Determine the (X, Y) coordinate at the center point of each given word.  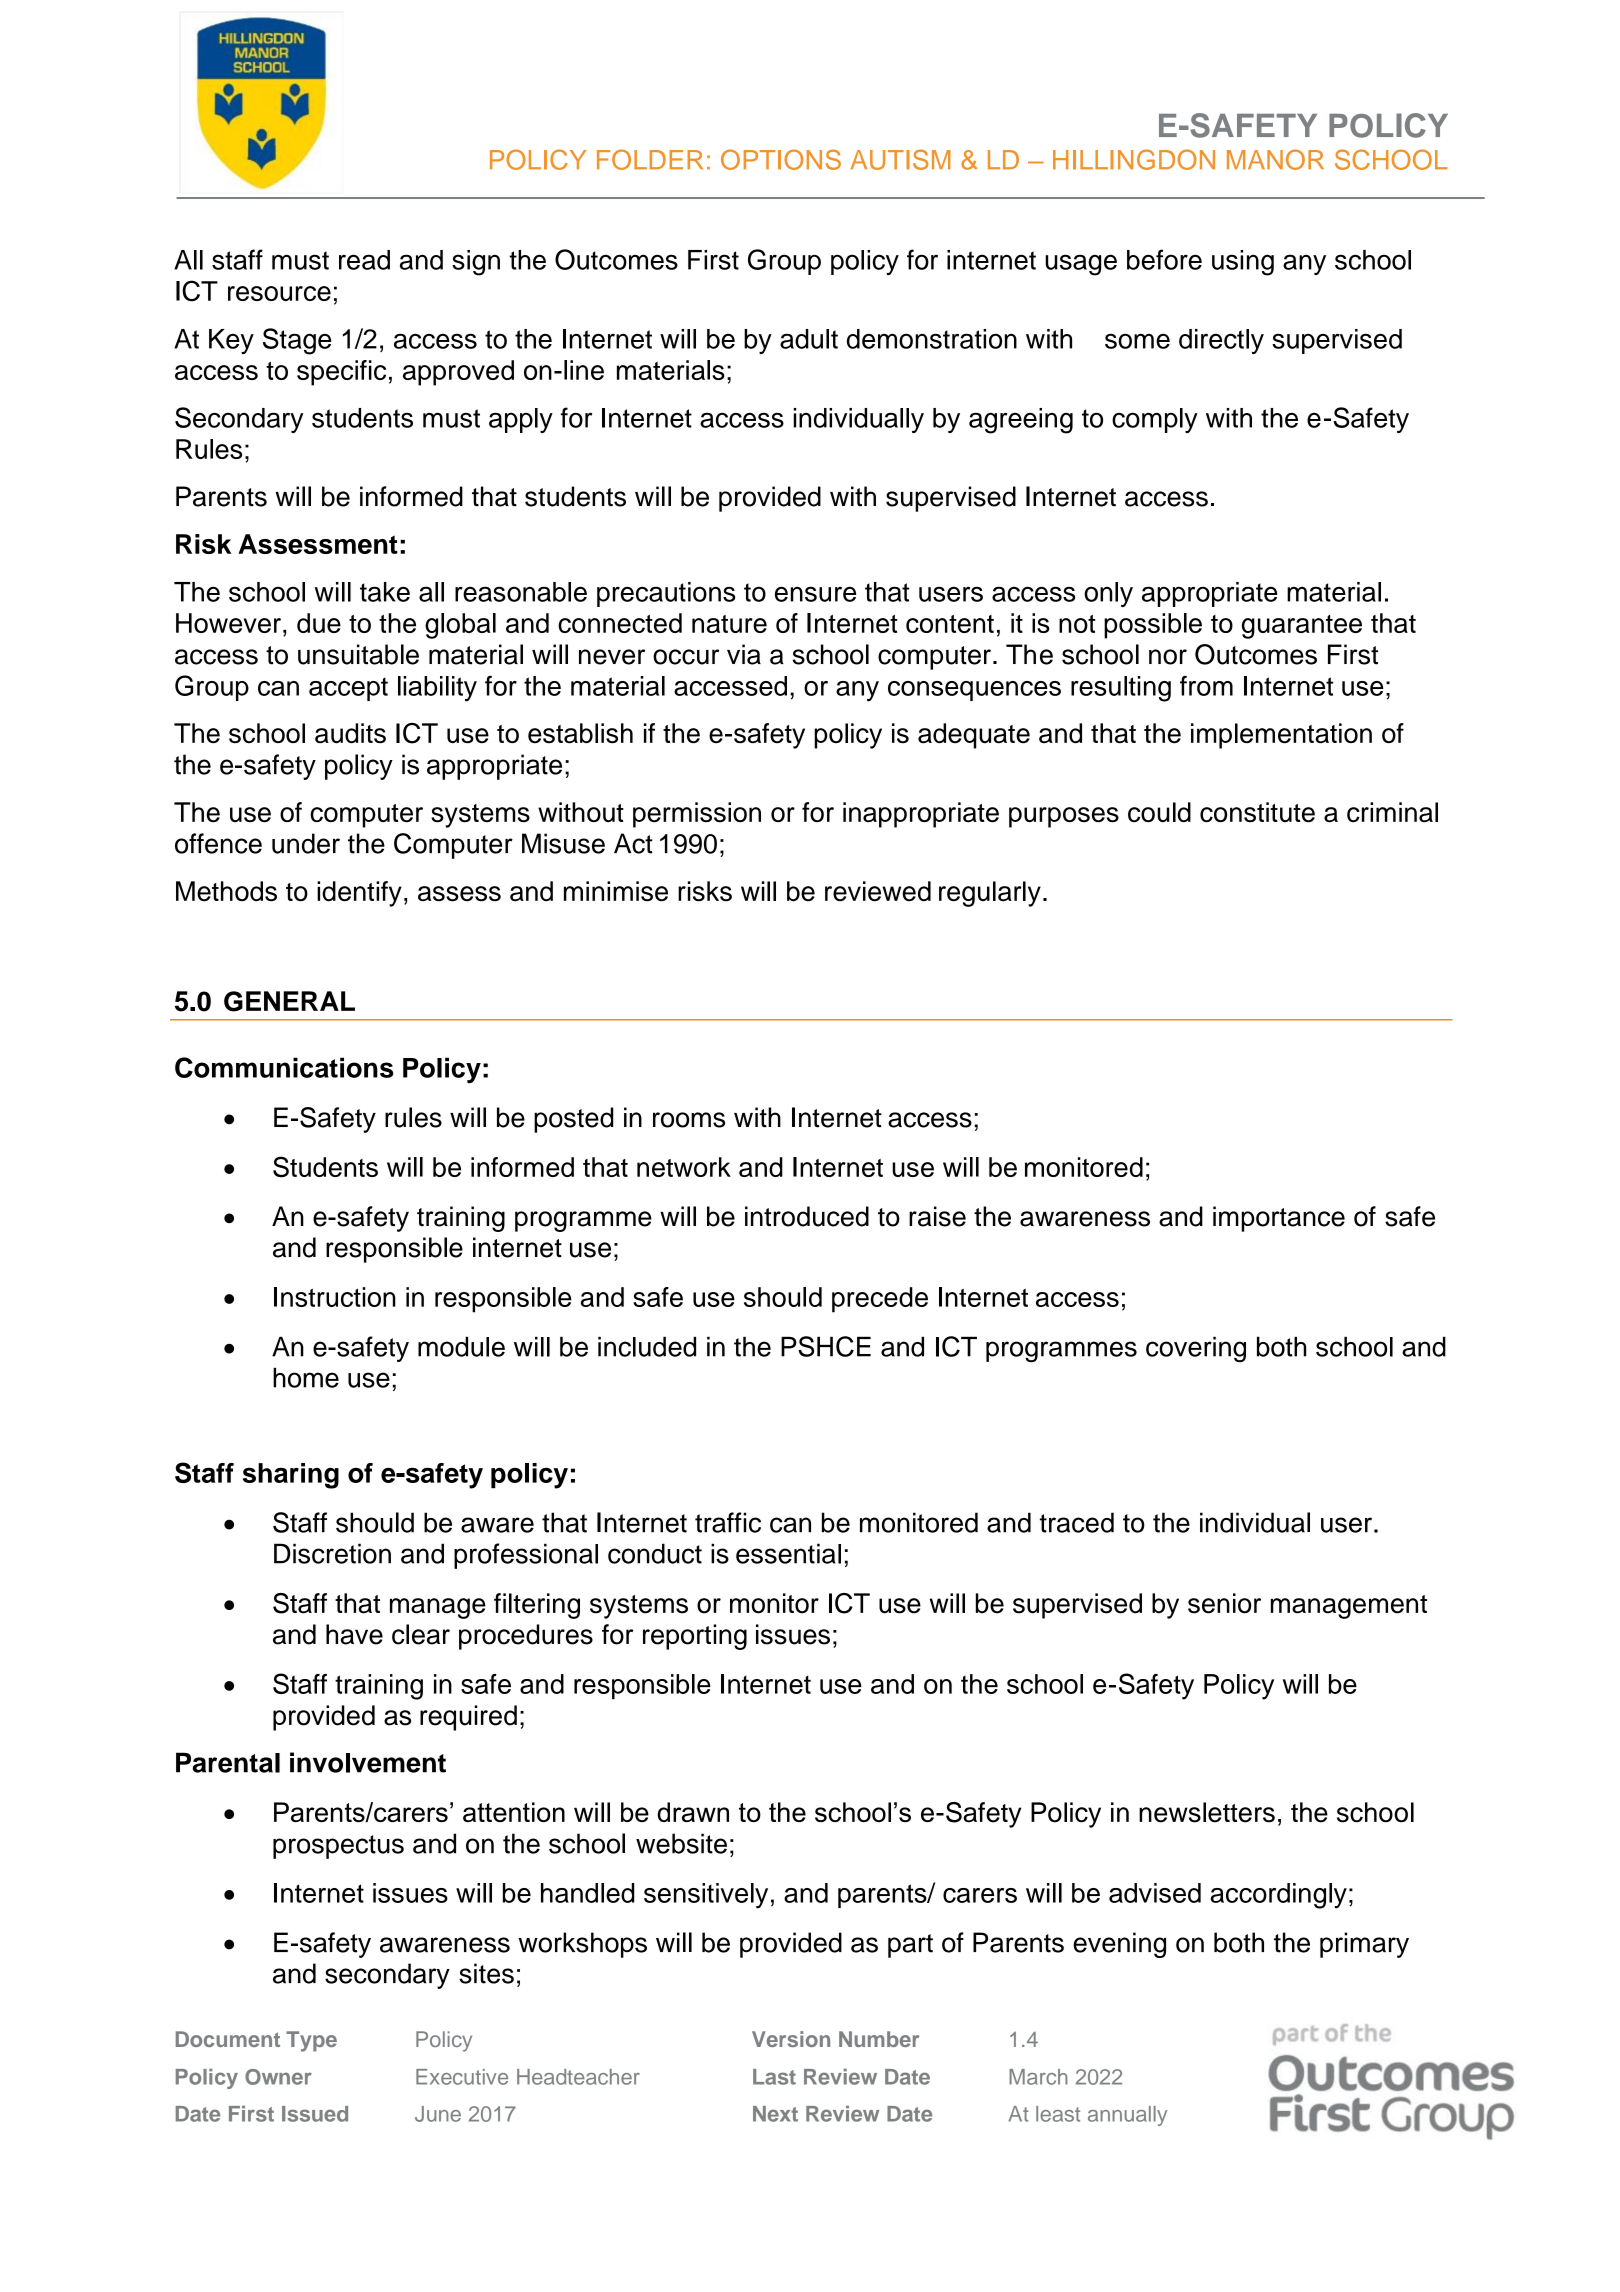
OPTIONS (781, 159)
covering (1196, 1349)
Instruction (335, 1297)
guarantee (1302, 627)
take (385, 592)
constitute (1257, 812)
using (1243, 263)
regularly (990, 894)
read (364, 260)
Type (311, 2041)
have (354, 1634)
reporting (695, 1637)
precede (880, 1300)
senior (1224, 1603)
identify (359, 894)
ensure (815, 594)
